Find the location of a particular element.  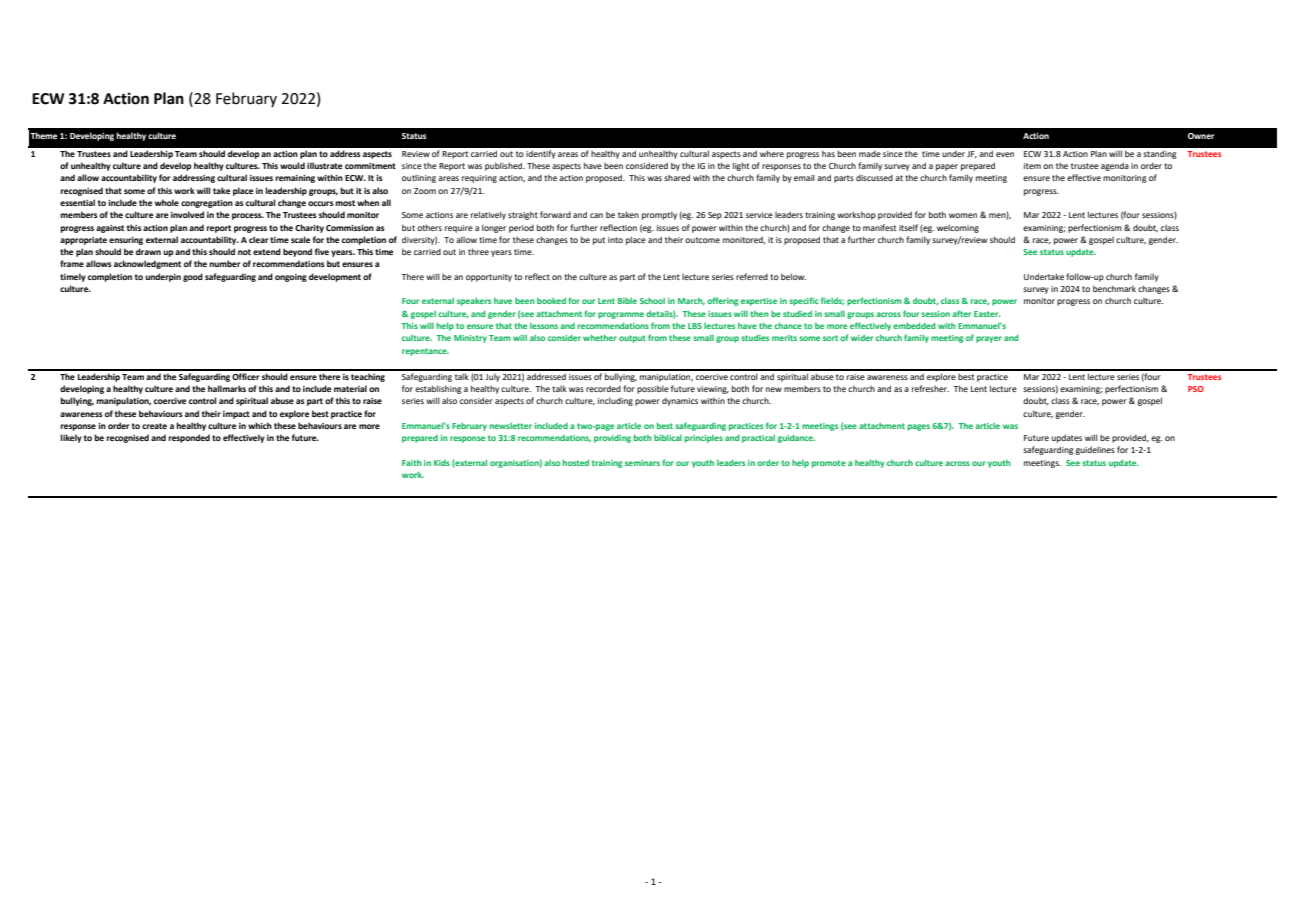

seminars is located at coordinates (642, 463).
